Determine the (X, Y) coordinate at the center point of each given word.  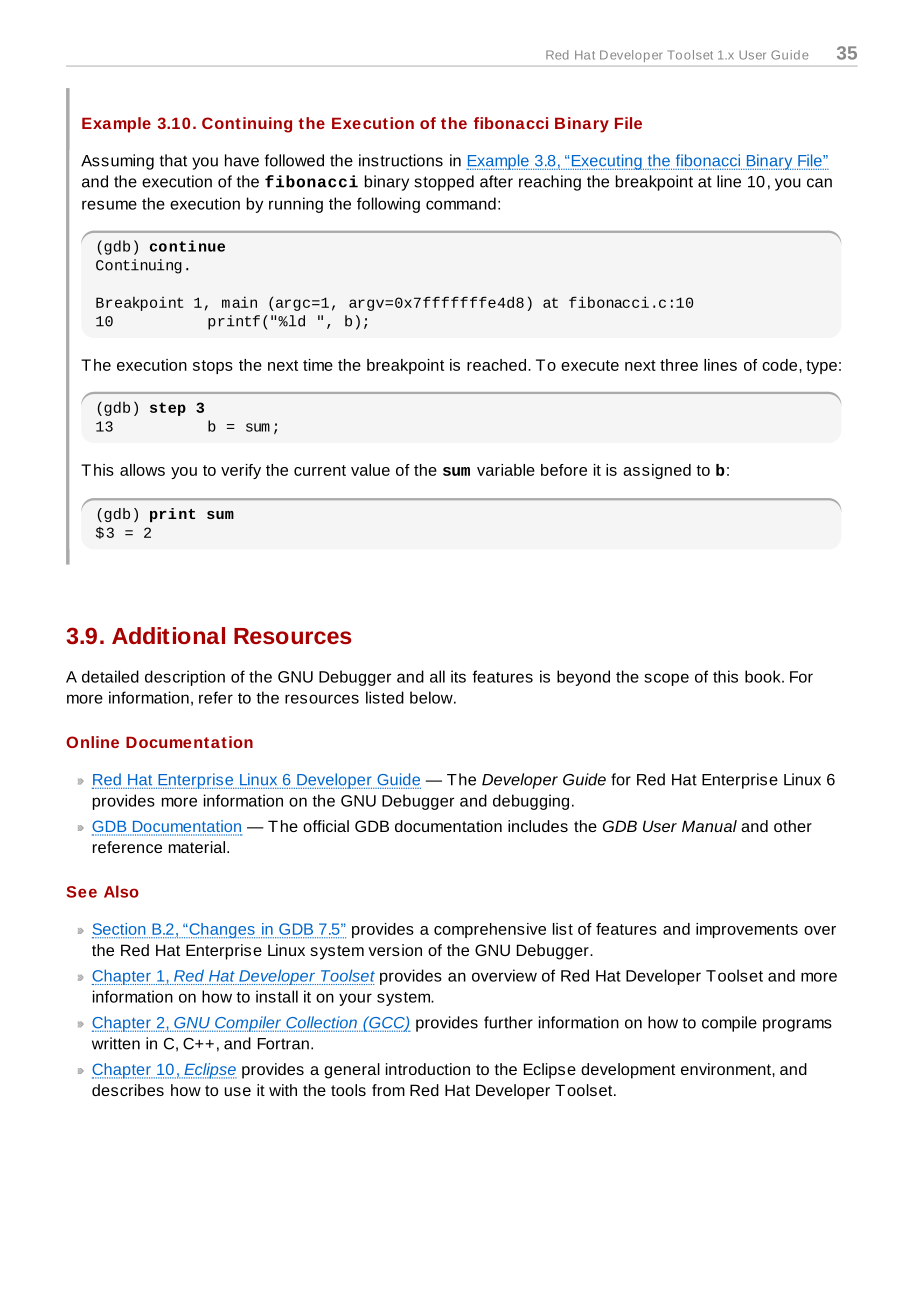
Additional (168, 635)
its (458, 676)
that (173, 160)
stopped (444, 183)
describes (128, 1090)
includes (538, 826)
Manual (709, 826)
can (819, 183)
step (168, 409)
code (781, 365)
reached (496, 365)
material (198, 847)
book (764, 676)
